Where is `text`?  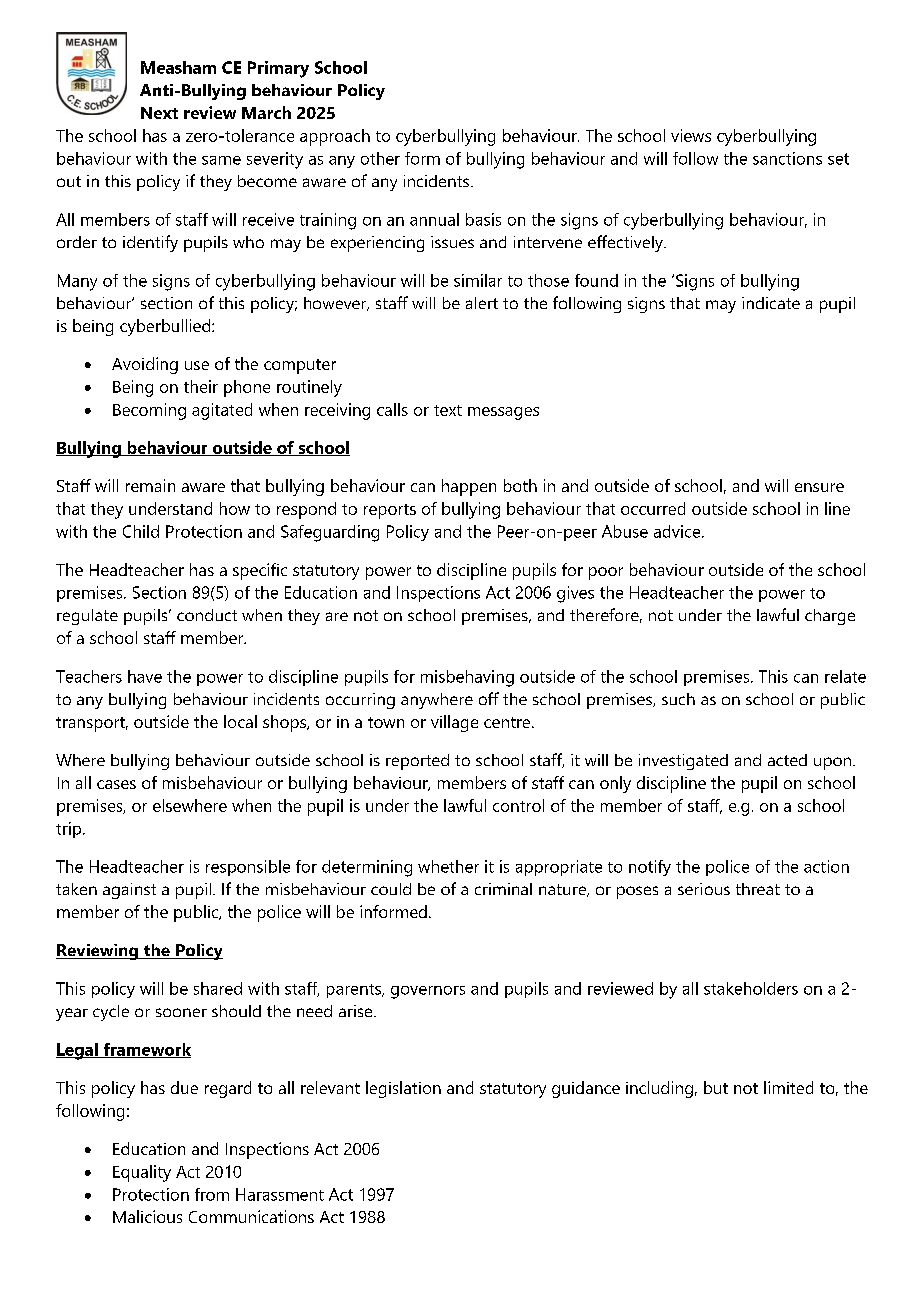 text is located at coordinates (448, 410).
